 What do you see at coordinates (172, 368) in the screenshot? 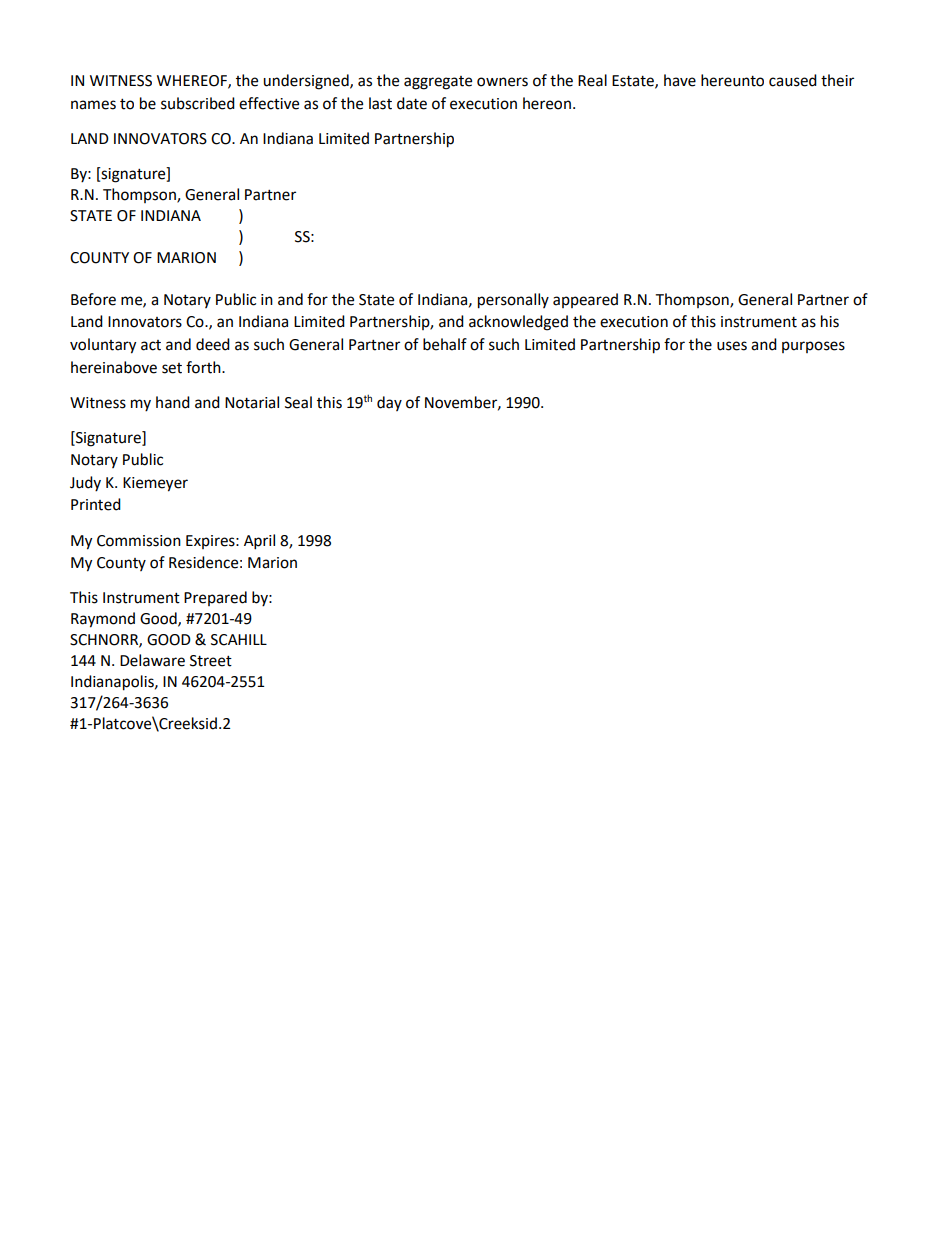
I see `set` at bounding box center [172, 368].
